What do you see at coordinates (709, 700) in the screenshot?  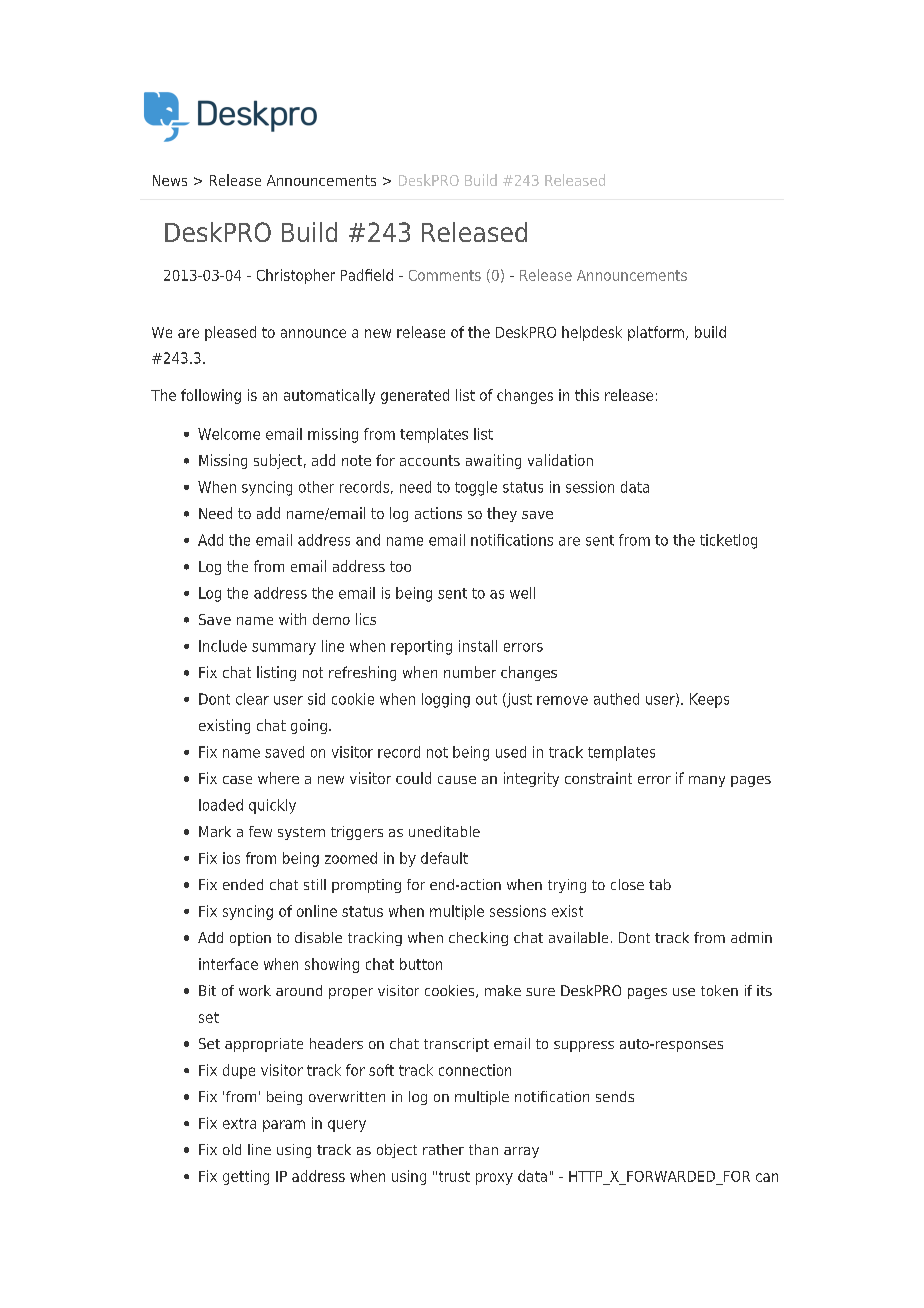 I see `Keeps` at bounding box center [709, 700].
